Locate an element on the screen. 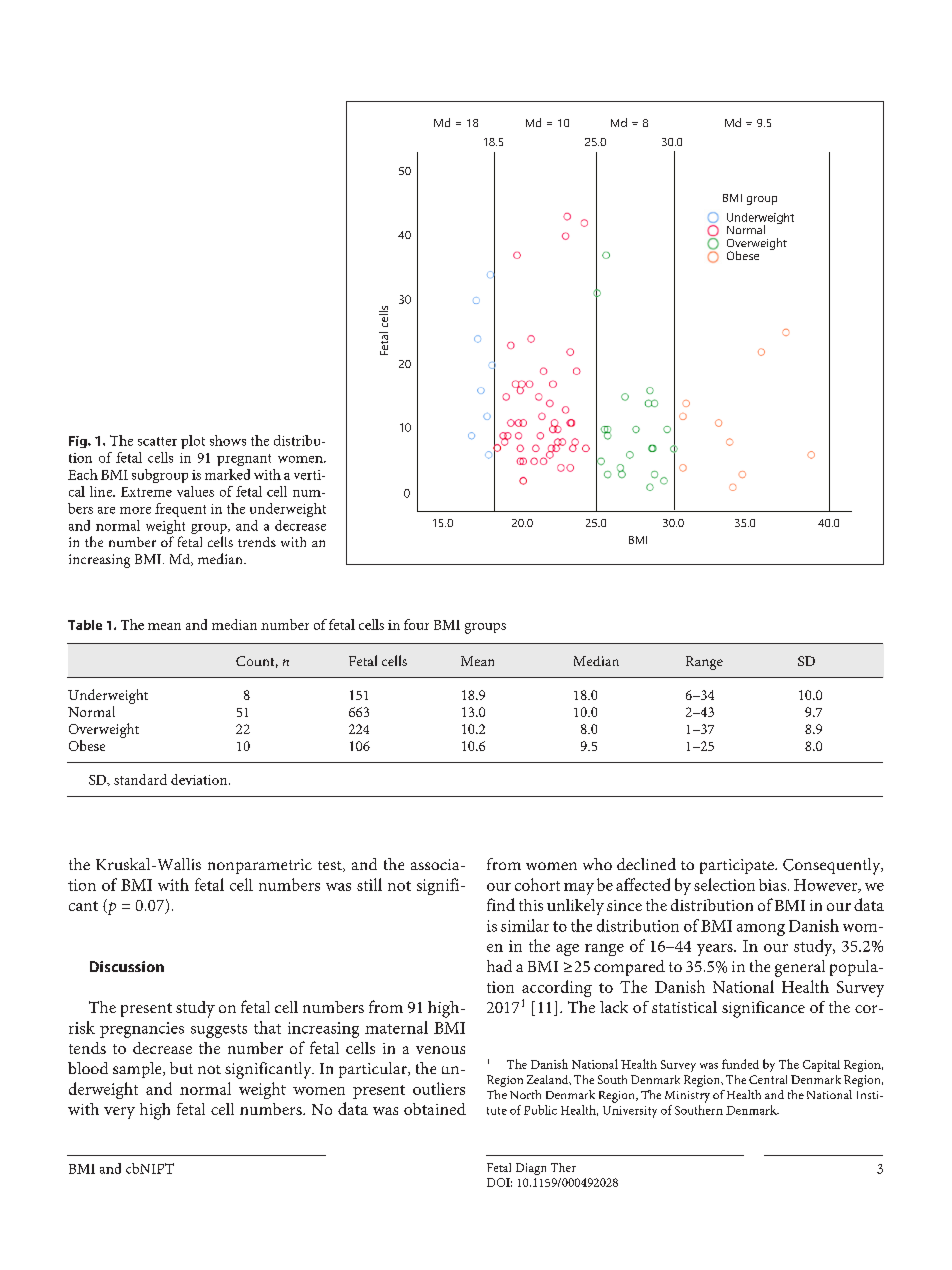 The width and height of the screenshot is (952, 1270). standard is located at coordinates (140, 779).
